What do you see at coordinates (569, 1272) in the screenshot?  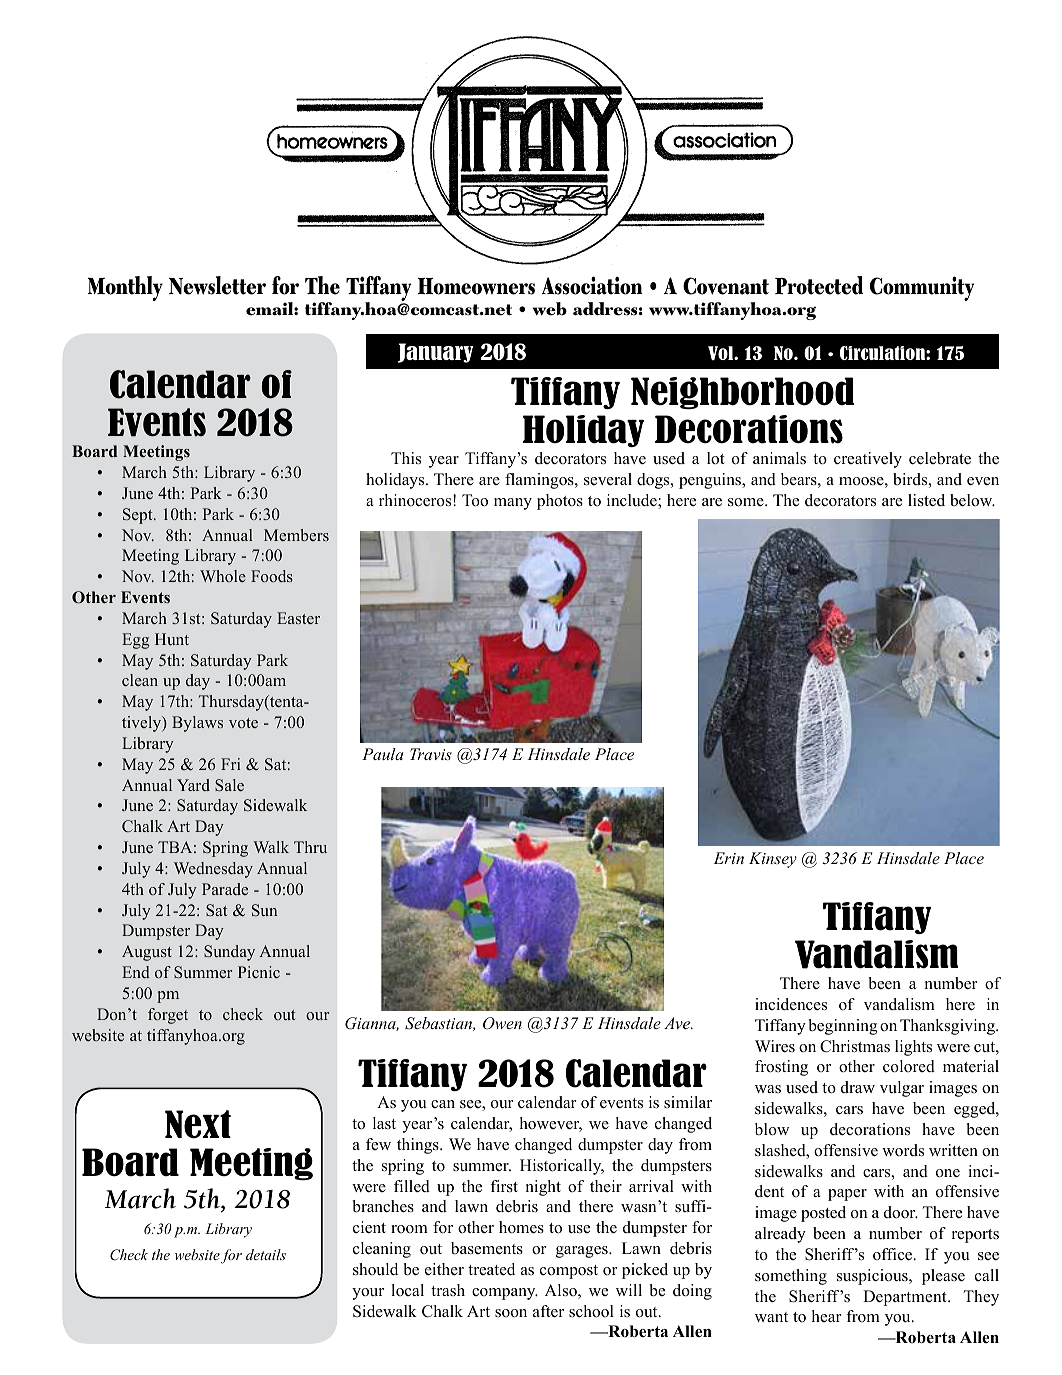 I see `compost` at bounding box center [569, 1272].
